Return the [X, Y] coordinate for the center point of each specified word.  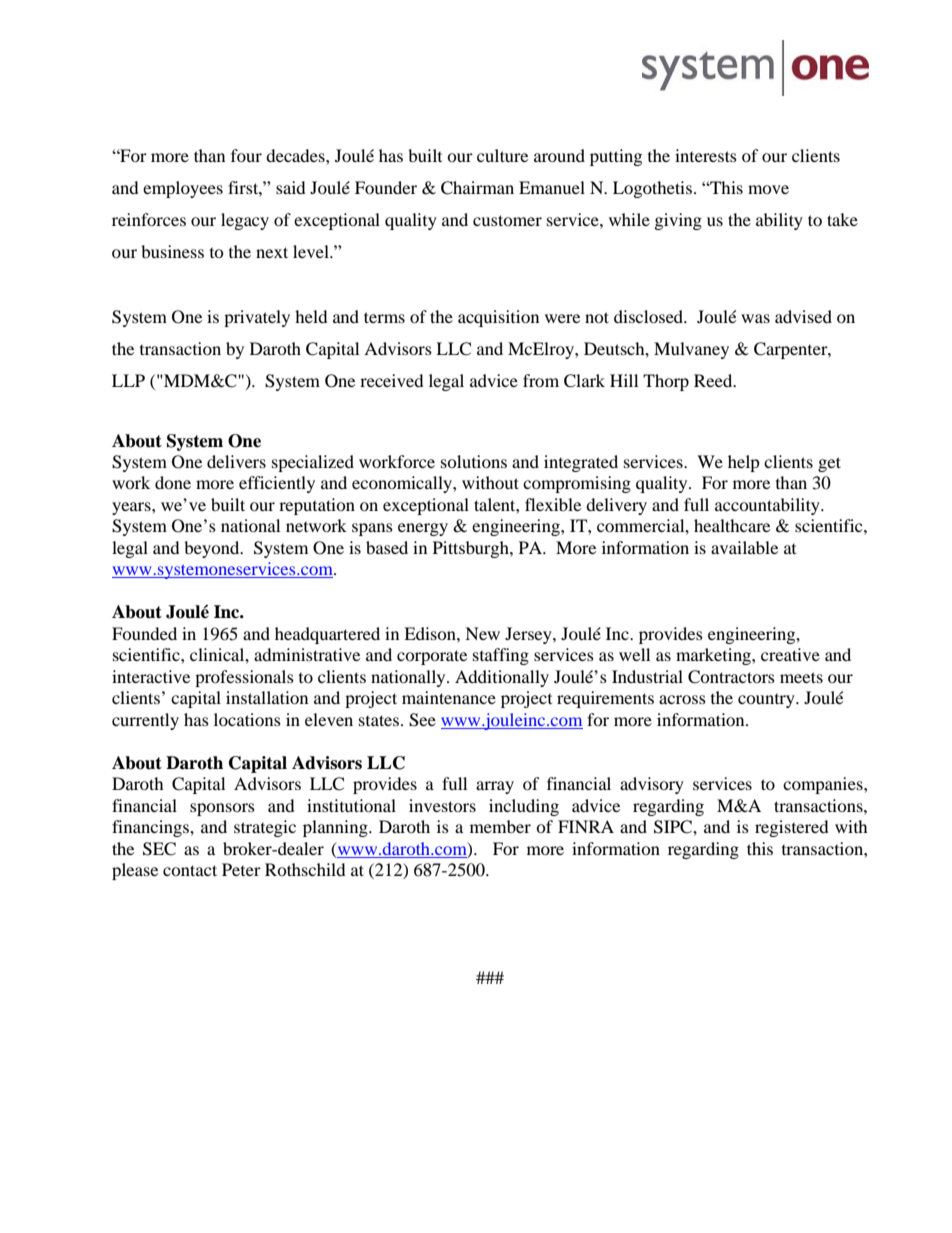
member [500, 826]
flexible [553, 504]
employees [183, 189]
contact [190, 870]
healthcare [732, 525]
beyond [213, 549]
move [768, 189]
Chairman [477, 188]
